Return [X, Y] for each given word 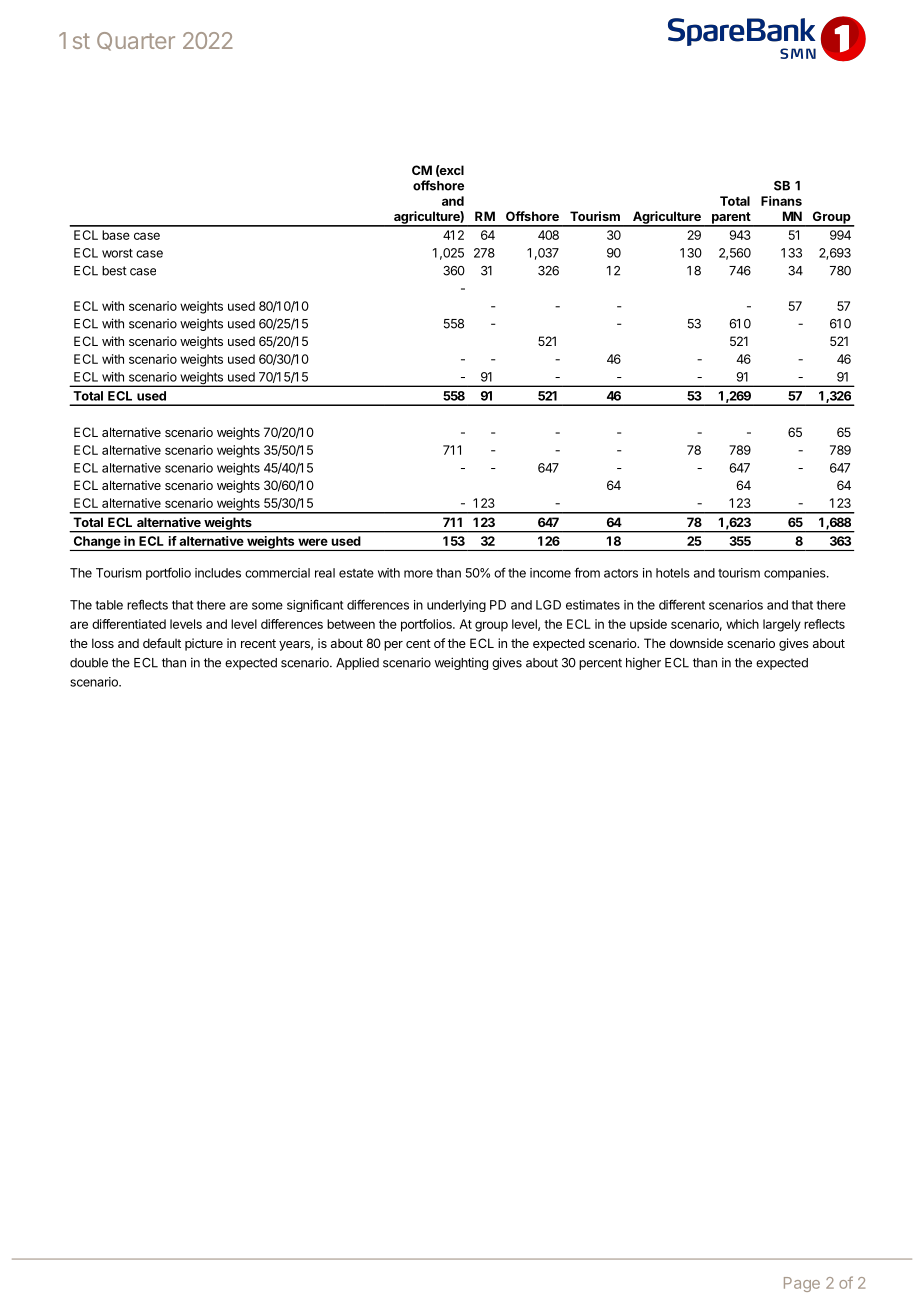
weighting [461, 663]
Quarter [136, 41]
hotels [673, 573]
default [162, 643]
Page [802, 1284]
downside [696, 643]
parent [731, 219]
